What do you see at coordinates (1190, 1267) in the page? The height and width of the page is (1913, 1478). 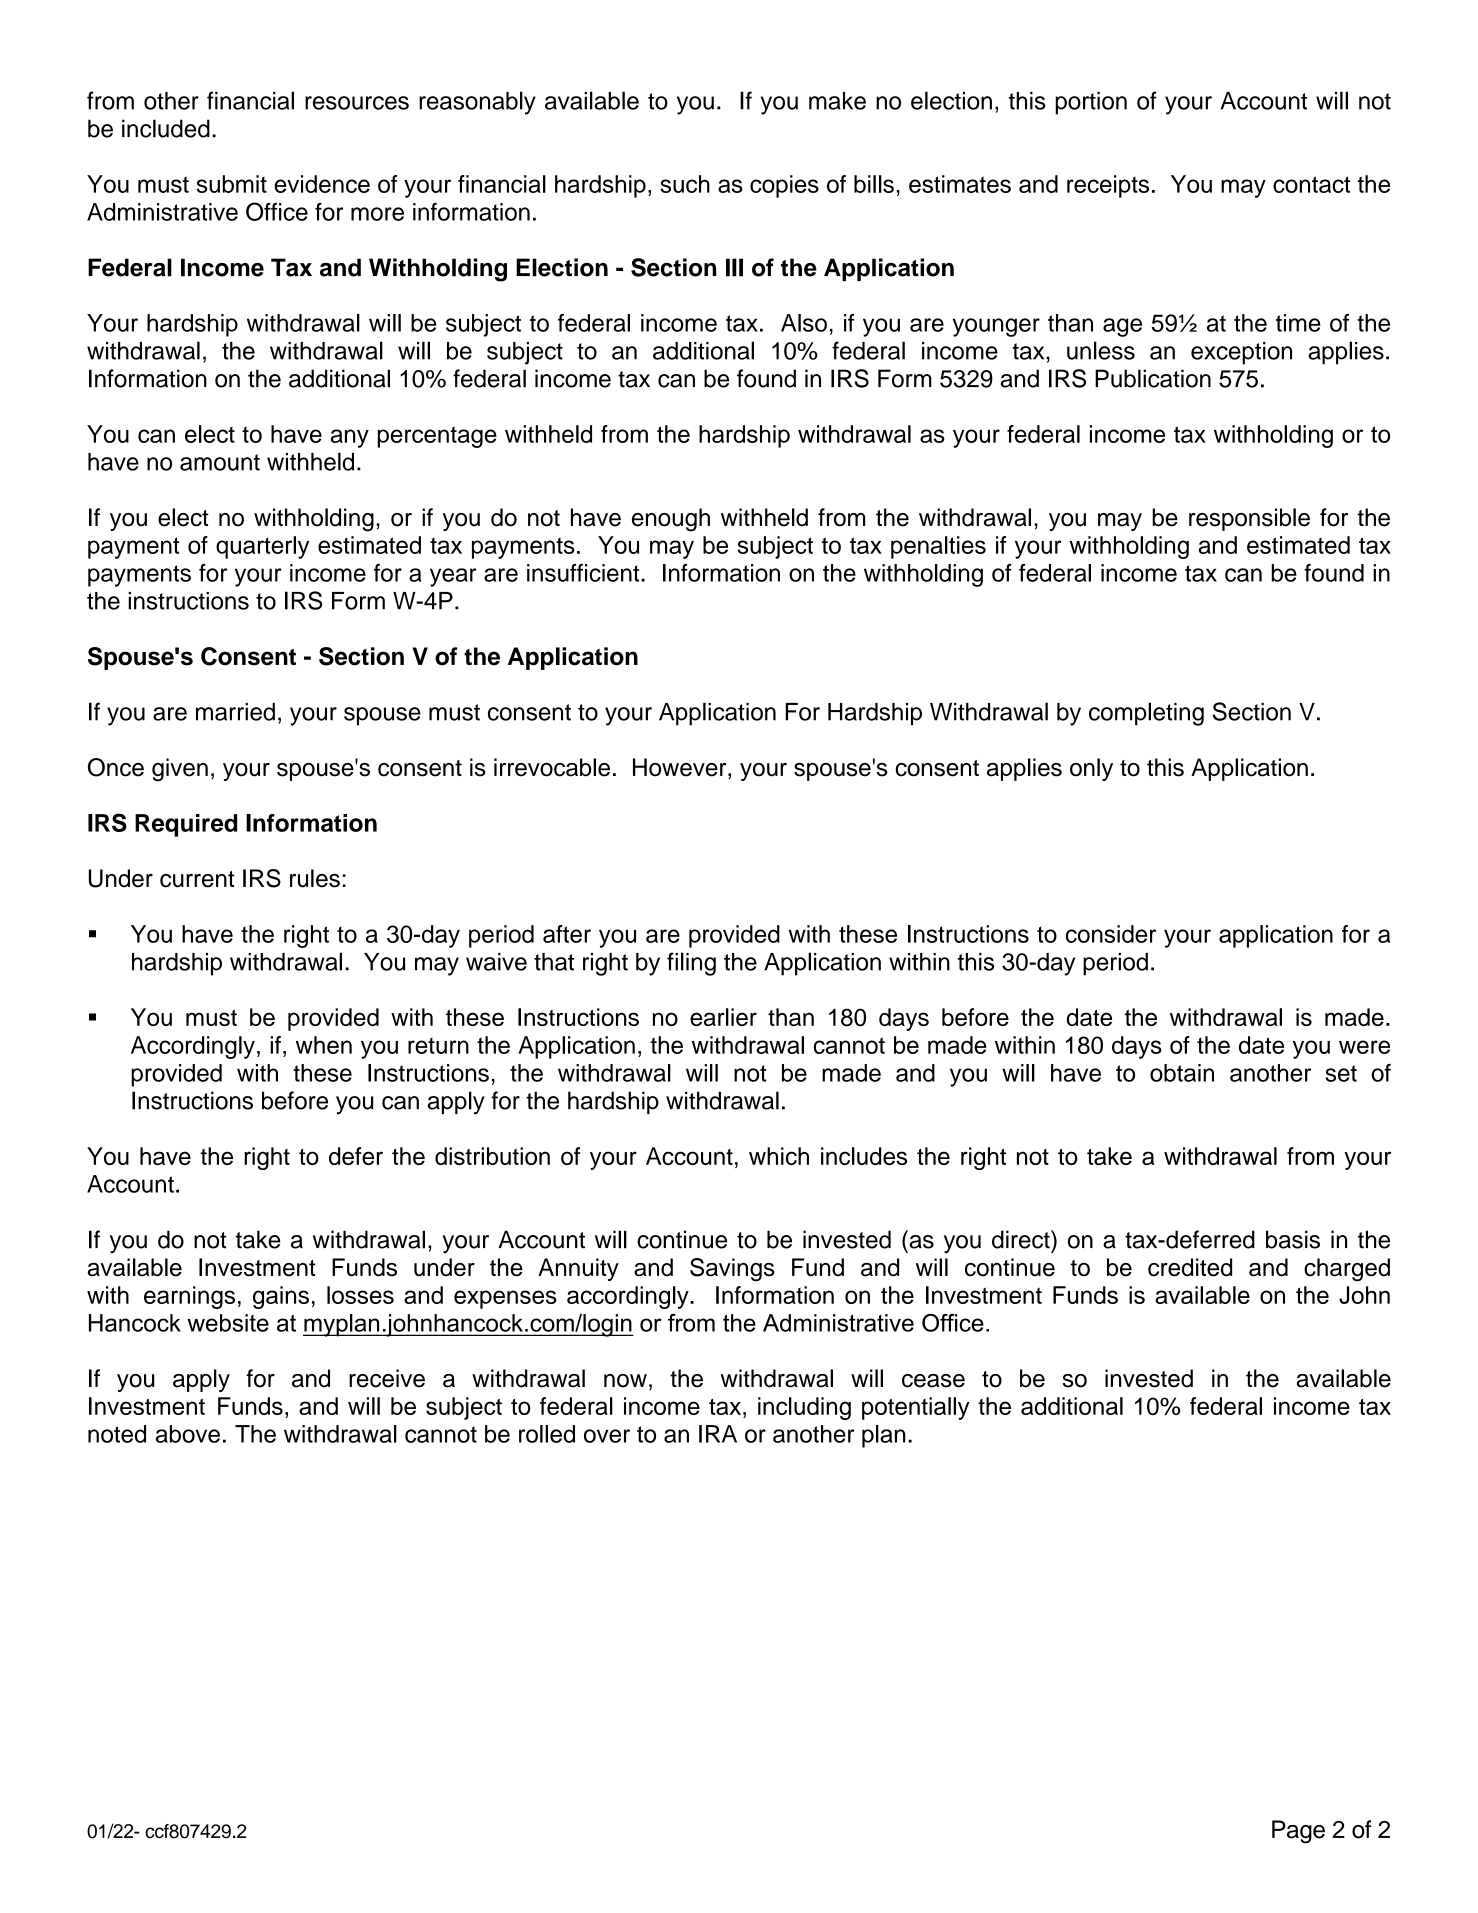 I see `credited` at bounding box center [1190, 1267].
